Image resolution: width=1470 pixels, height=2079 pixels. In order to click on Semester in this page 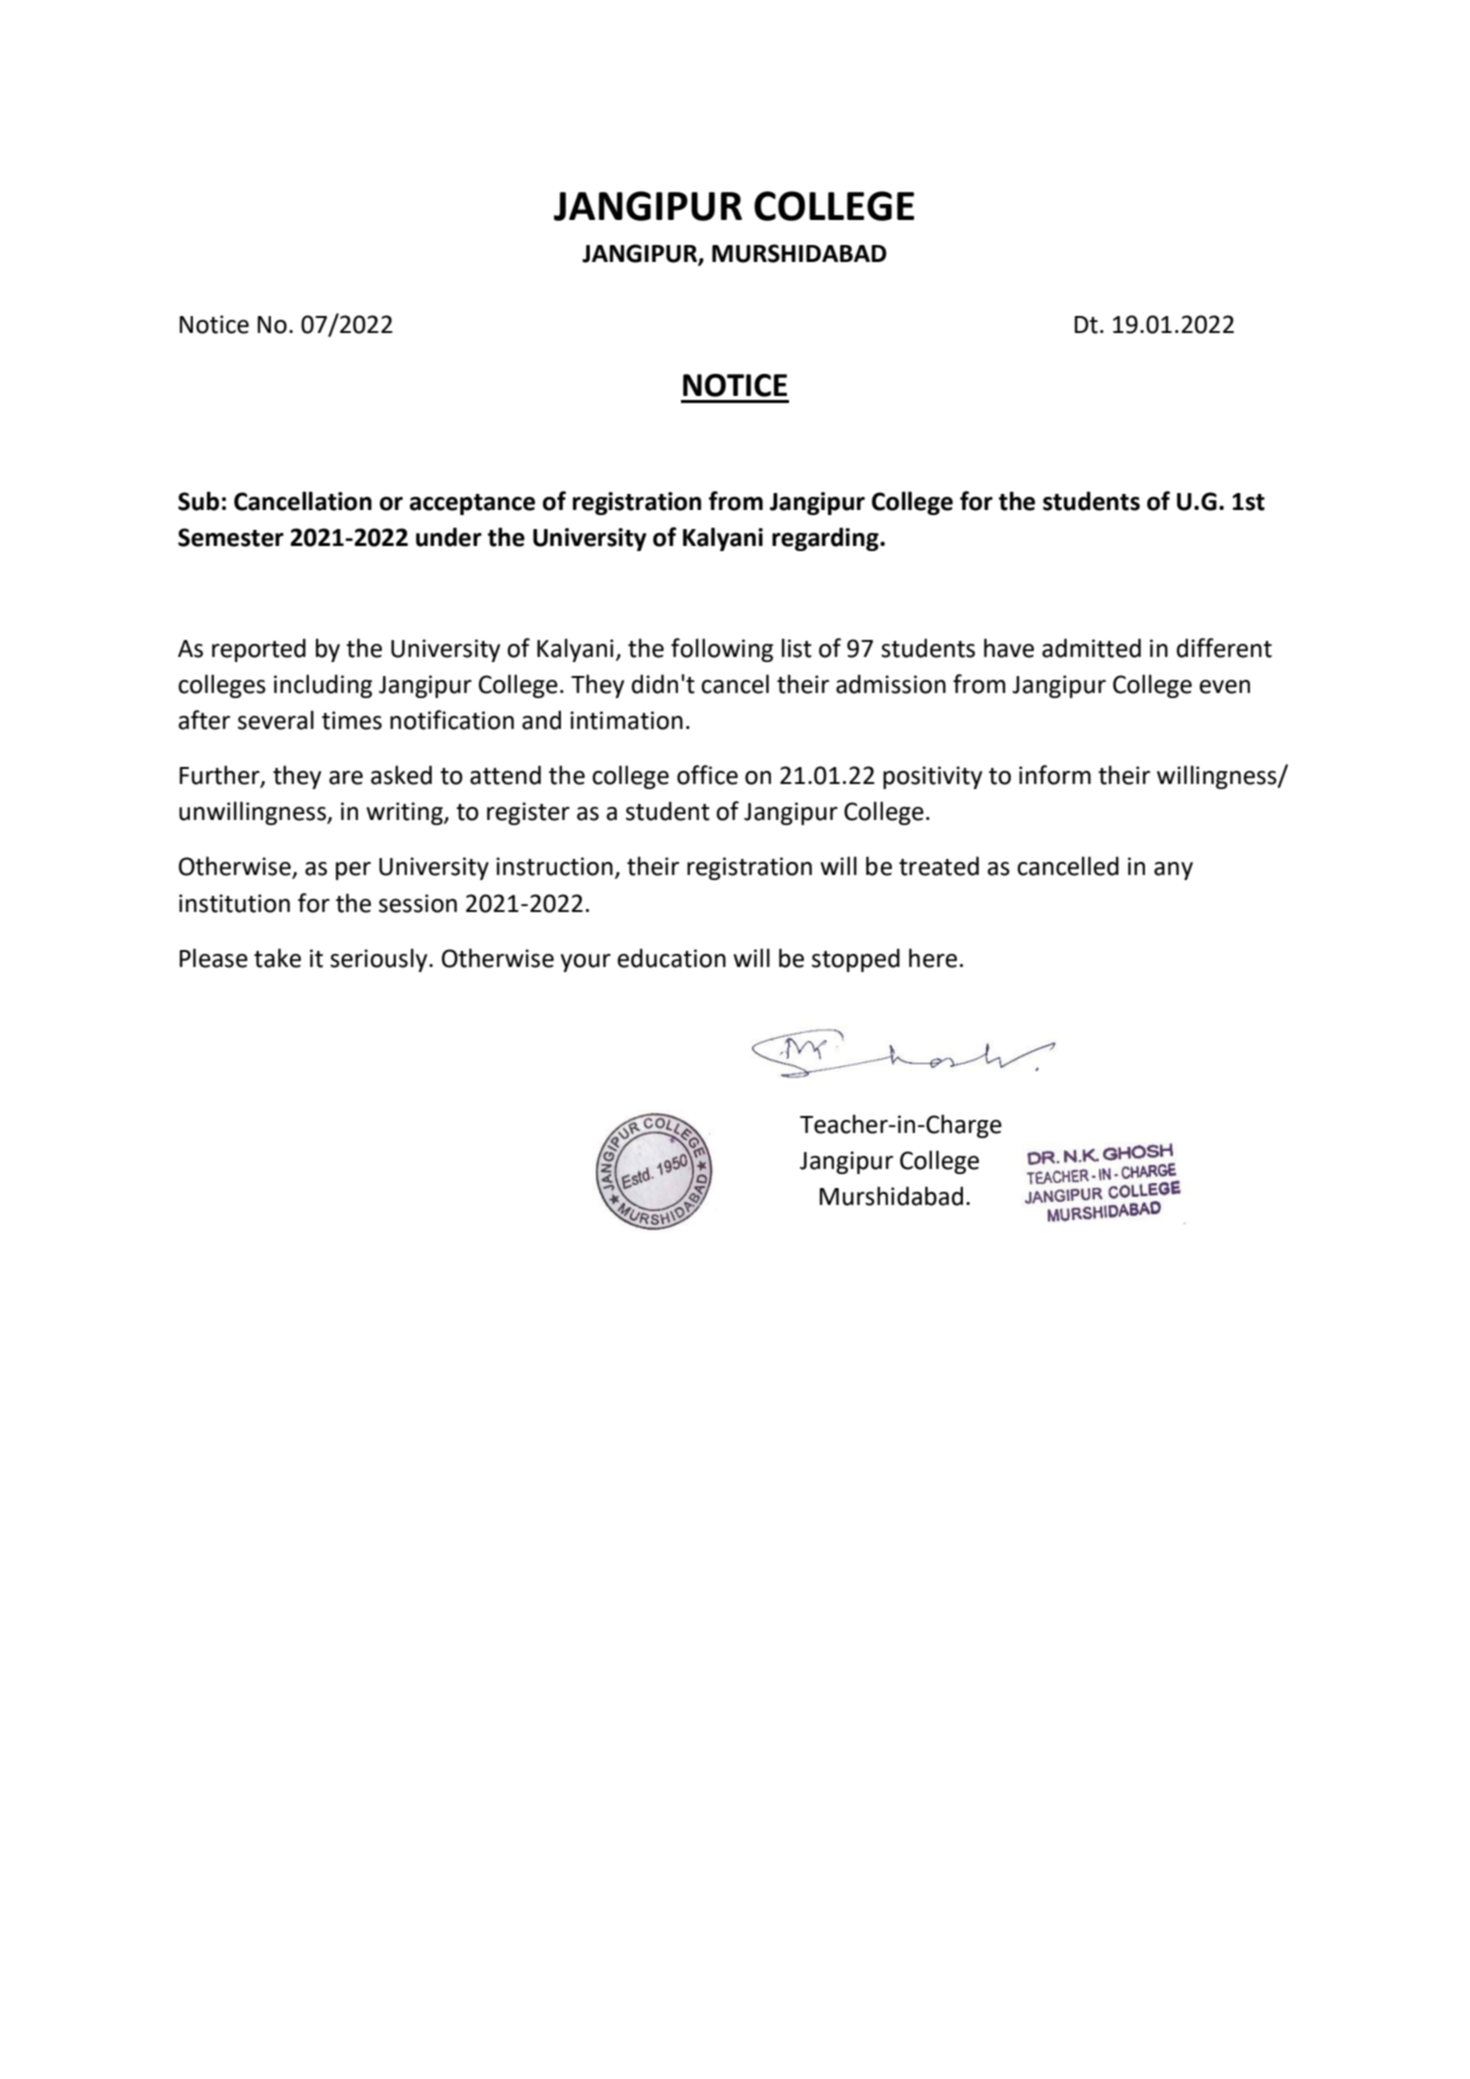, I will do `click(231, 537)`.
